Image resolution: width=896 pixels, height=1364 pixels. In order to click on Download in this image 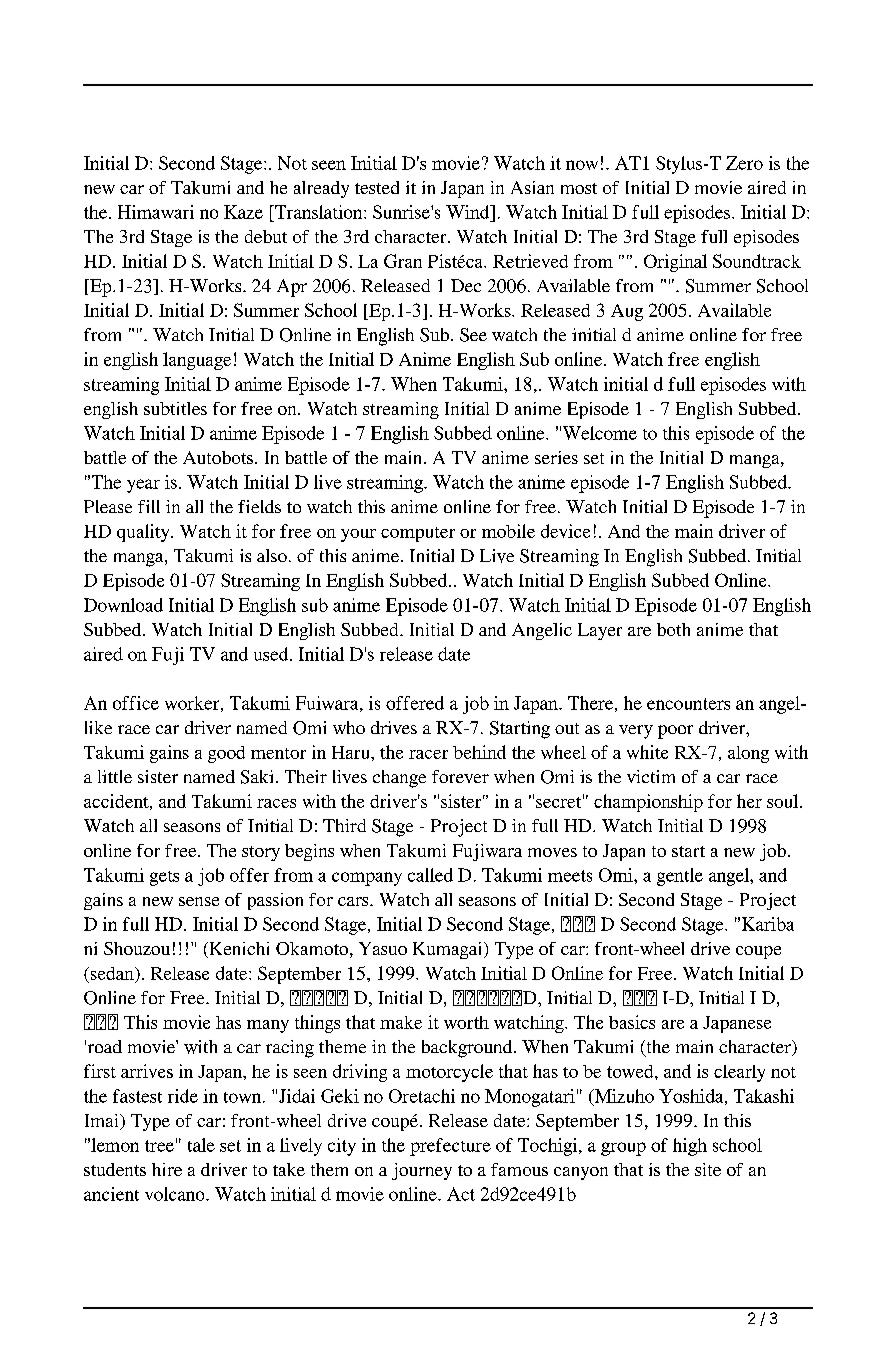, I will do `click(123, 605)`.
